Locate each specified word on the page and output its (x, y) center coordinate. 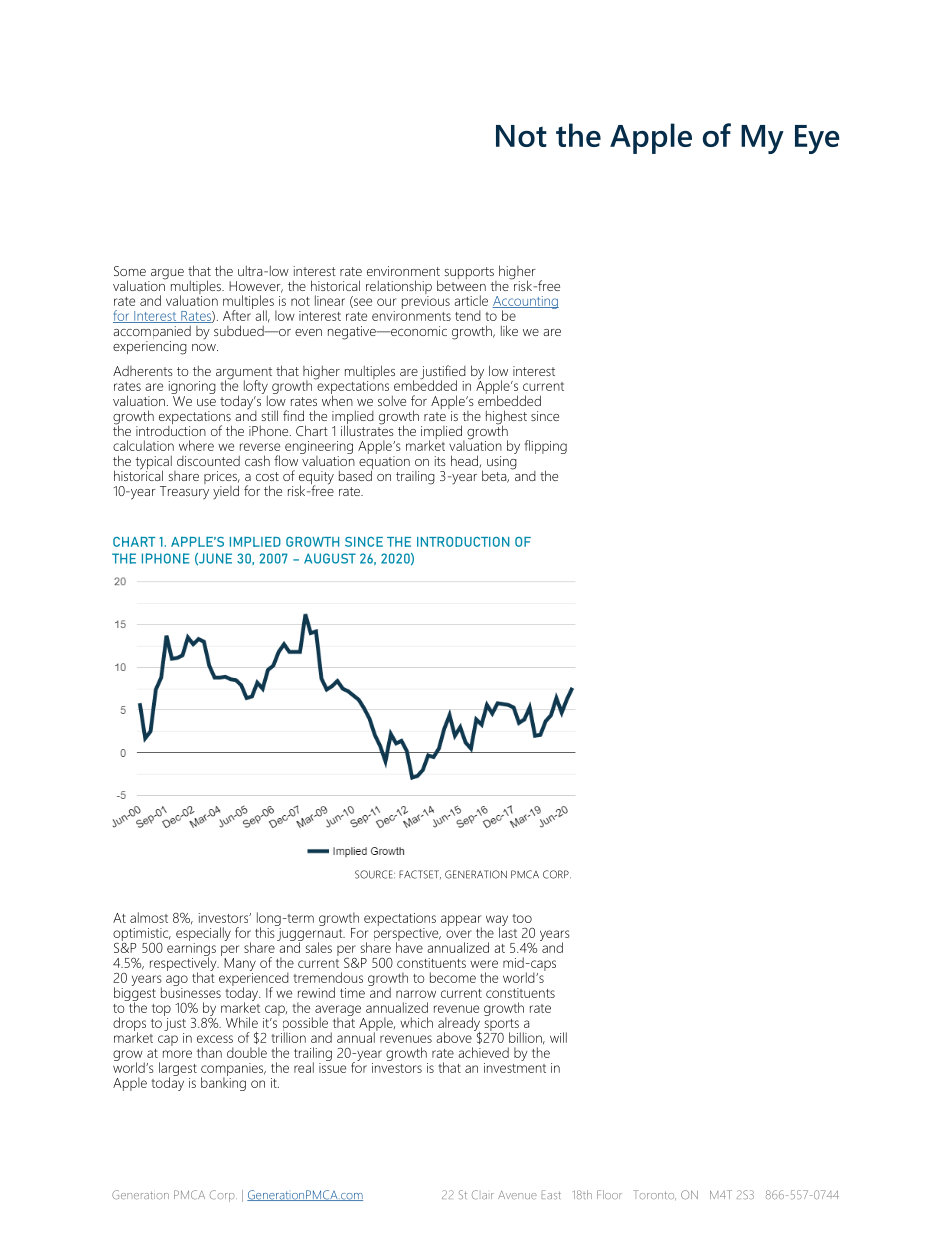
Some (130, 271)
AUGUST (330, 558)
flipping (546, 447)
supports (470, 274)
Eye (817, 139)
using (502, 463)
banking (223, 1083)
